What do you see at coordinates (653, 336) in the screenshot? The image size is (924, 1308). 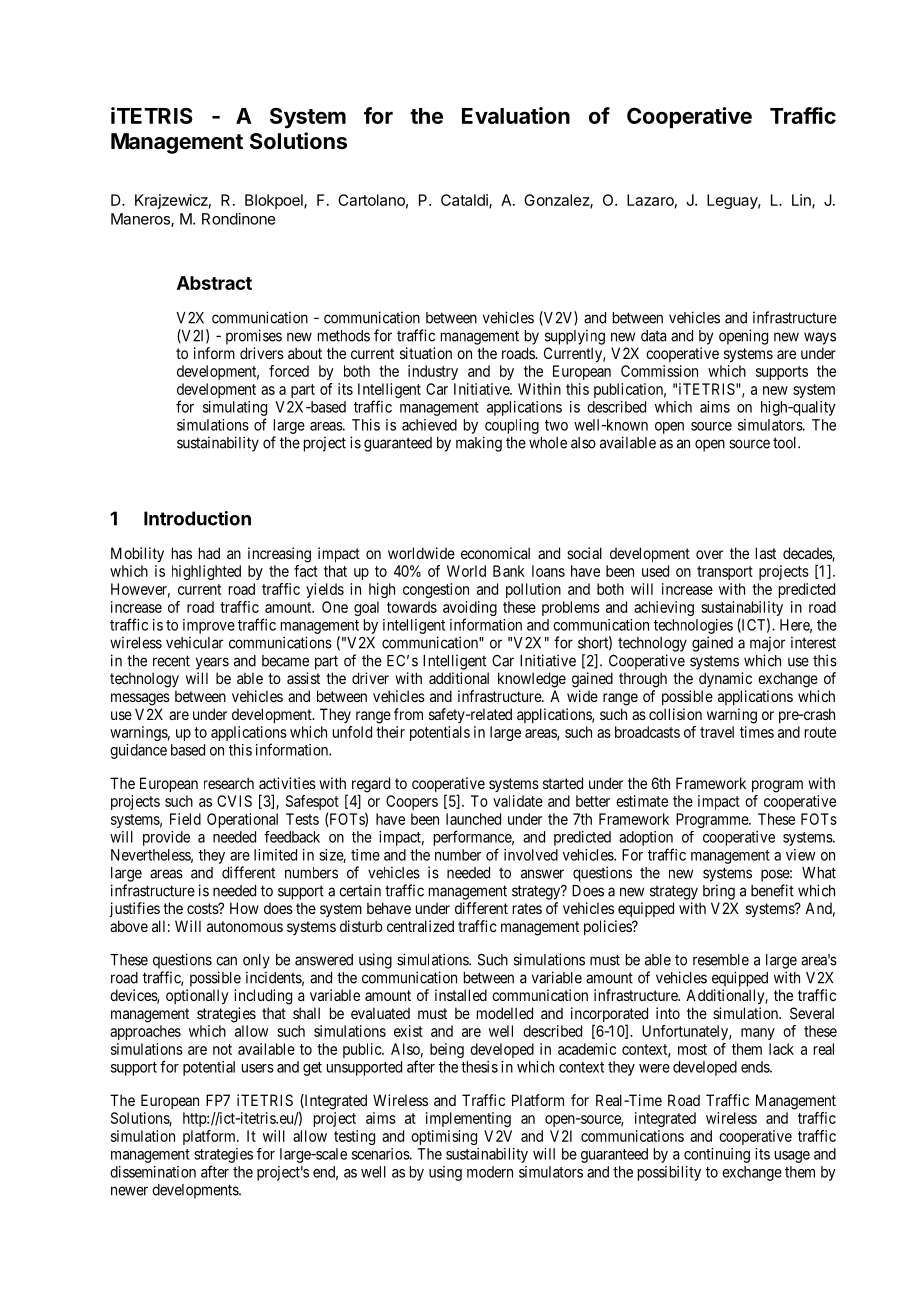 I see `data` at bounding box center [653, 336].
